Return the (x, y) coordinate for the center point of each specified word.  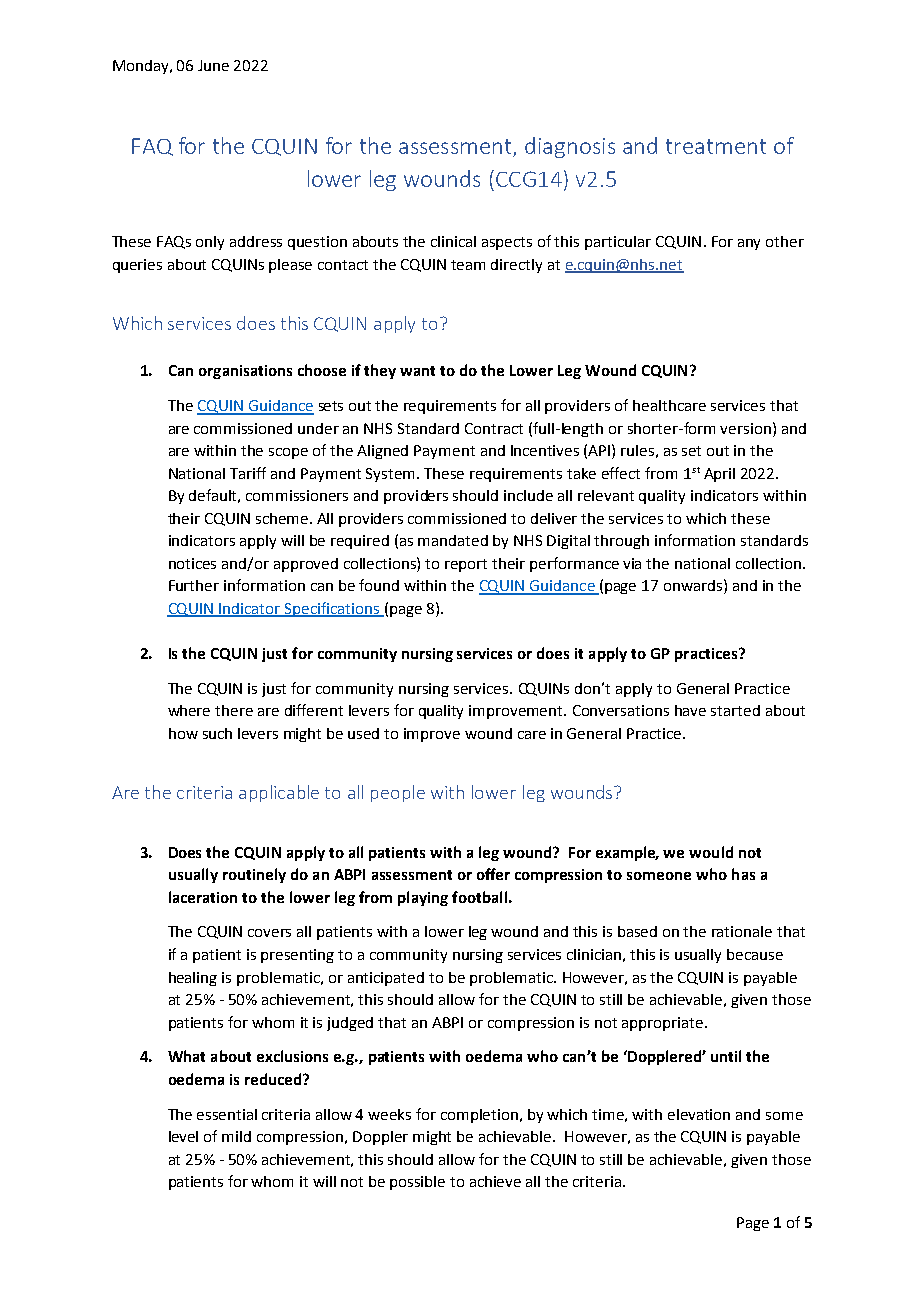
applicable (279, 793)
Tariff (248, 473)
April (719, 475)
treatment (716, 146)
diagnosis (570, 147)
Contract (494, 428)
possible (417, 1183)
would (711, 852)
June (213, 65)
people (398, 793)
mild (236, 1136)
